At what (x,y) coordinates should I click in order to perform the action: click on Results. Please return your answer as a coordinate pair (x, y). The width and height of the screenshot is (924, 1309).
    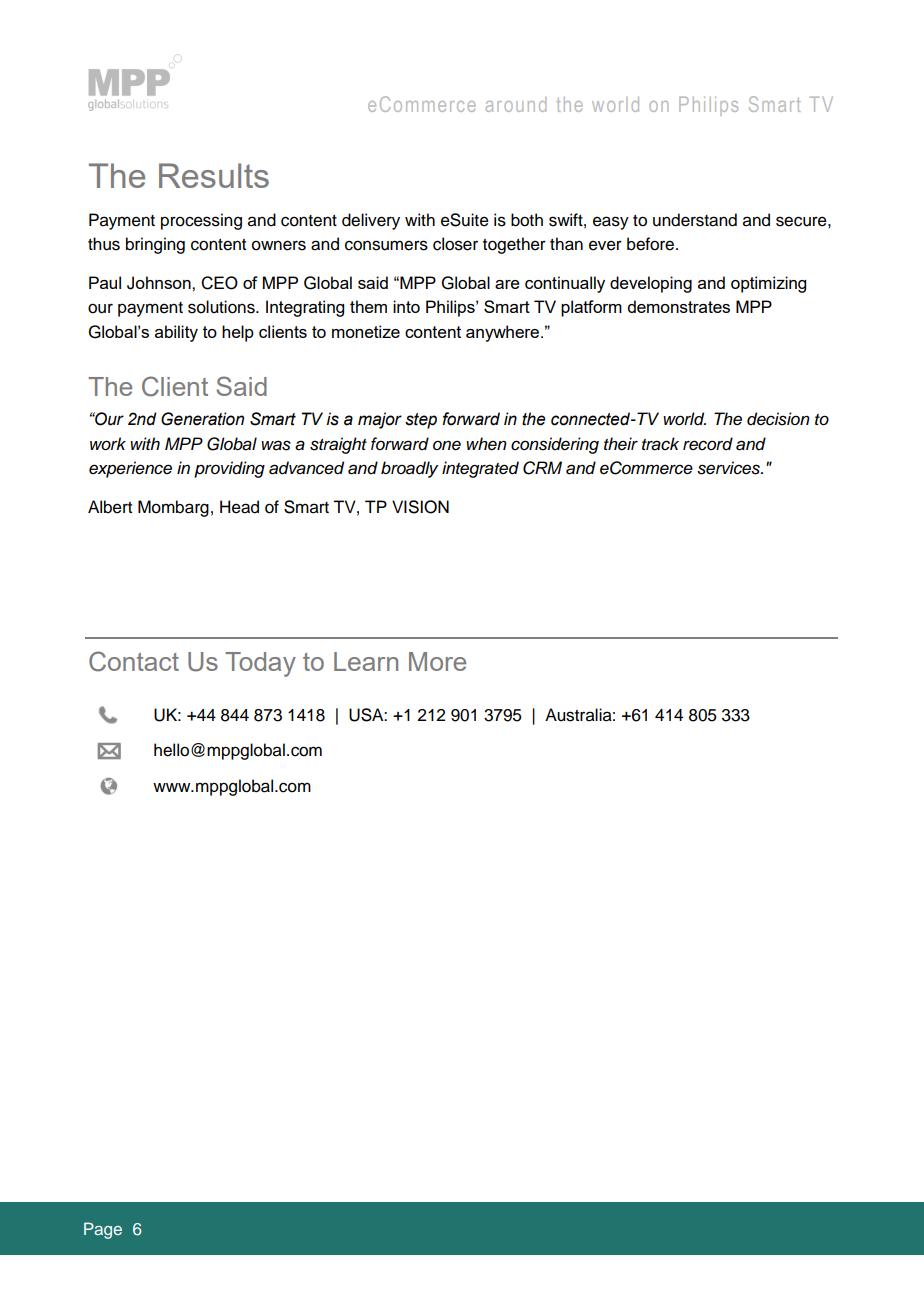
    Looking at the image, I should click on (214, 175).
